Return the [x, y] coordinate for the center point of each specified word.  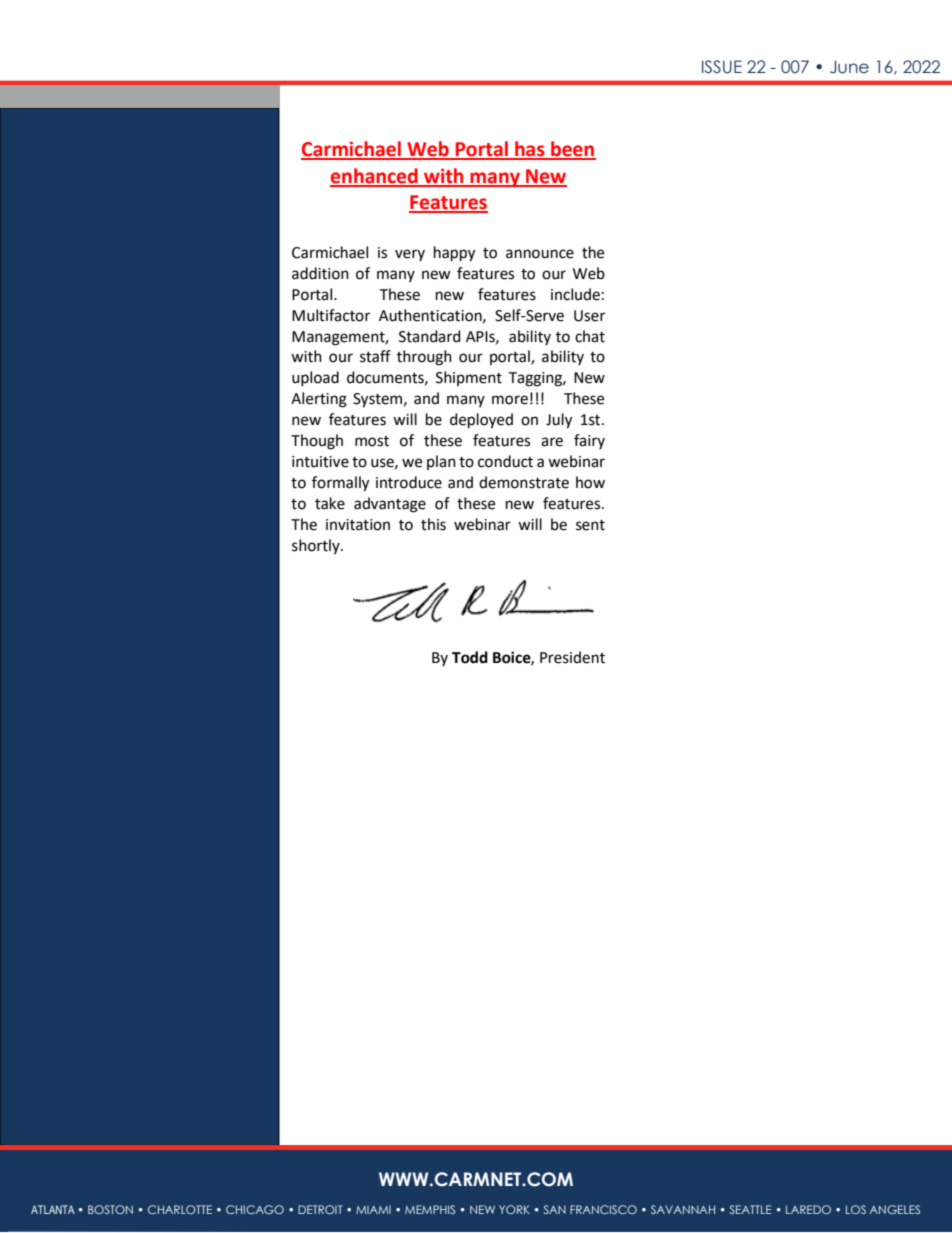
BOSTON [110, 1209]
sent [590, 525]
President [572, 657]
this [433, 524]
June [849, 67]
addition [320, 273]
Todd [470, 657]
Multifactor [331, 315]
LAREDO [808, 1209]
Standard [430, 336]
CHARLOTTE [180, 1209]
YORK [514, 1209]
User [589, 316]
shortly [317, 546]
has [530, 150]
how [590, 482]
